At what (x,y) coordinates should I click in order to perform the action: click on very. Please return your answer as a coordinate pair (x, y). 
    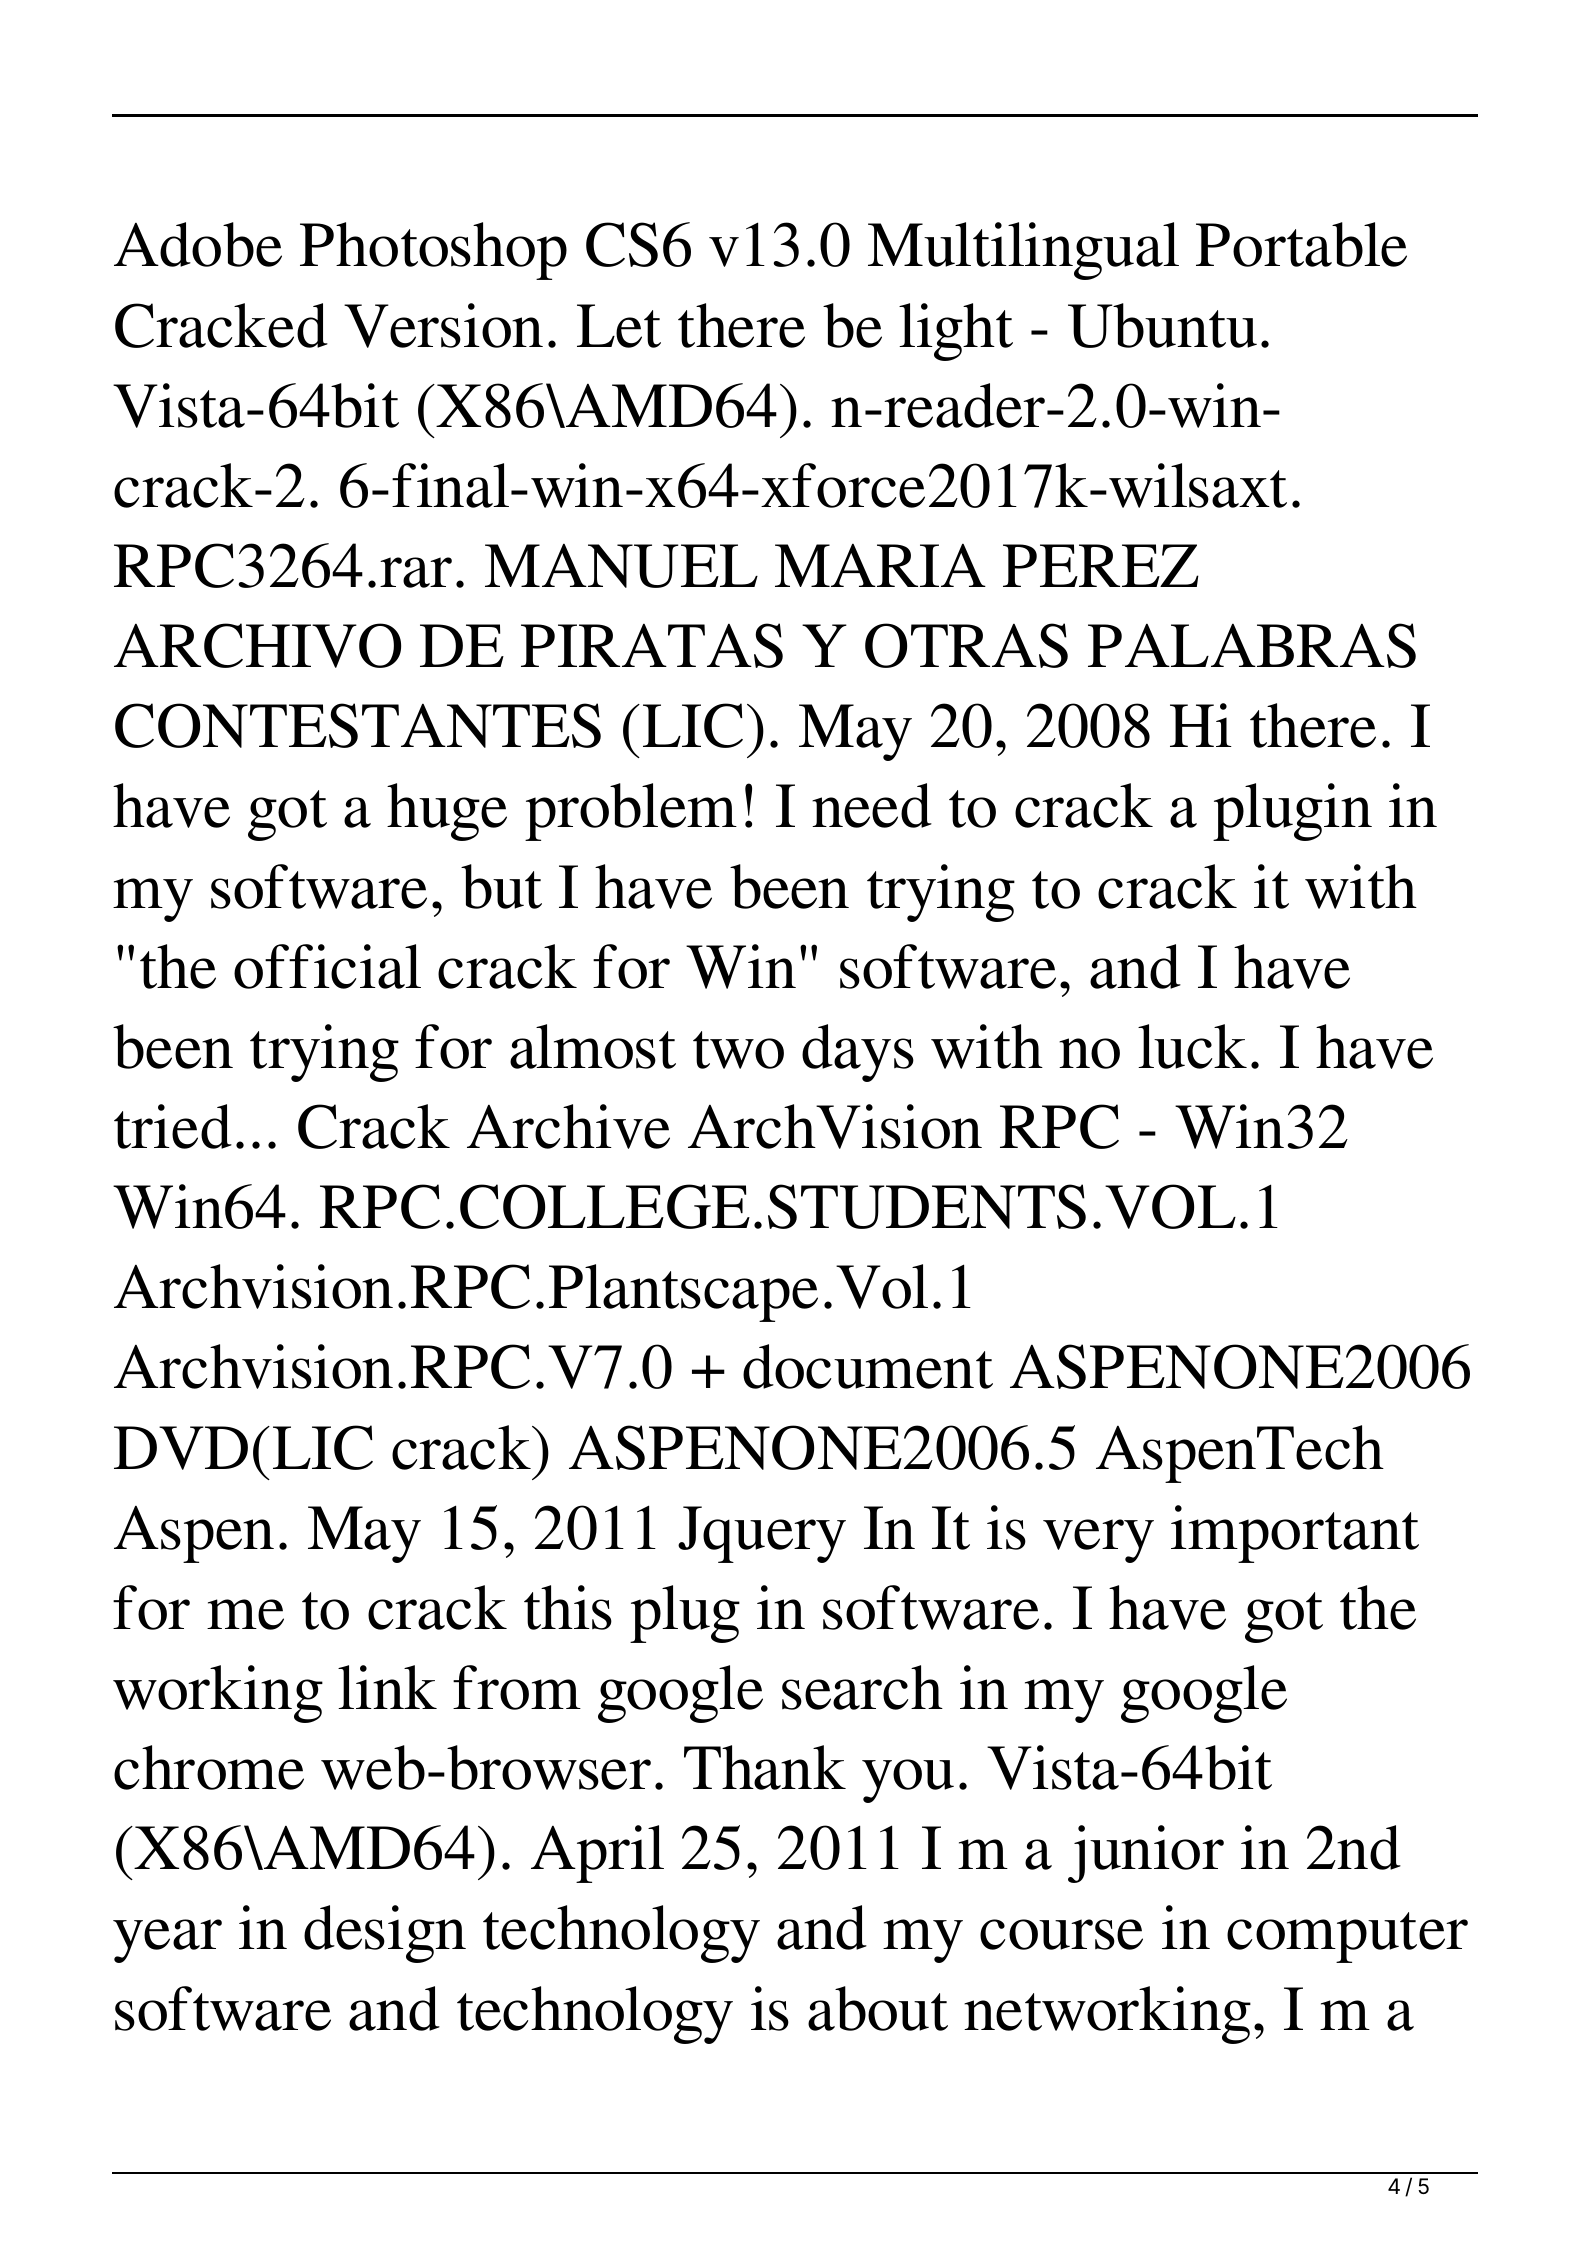
    Looking at the image, I should click on (1098, 1541).
